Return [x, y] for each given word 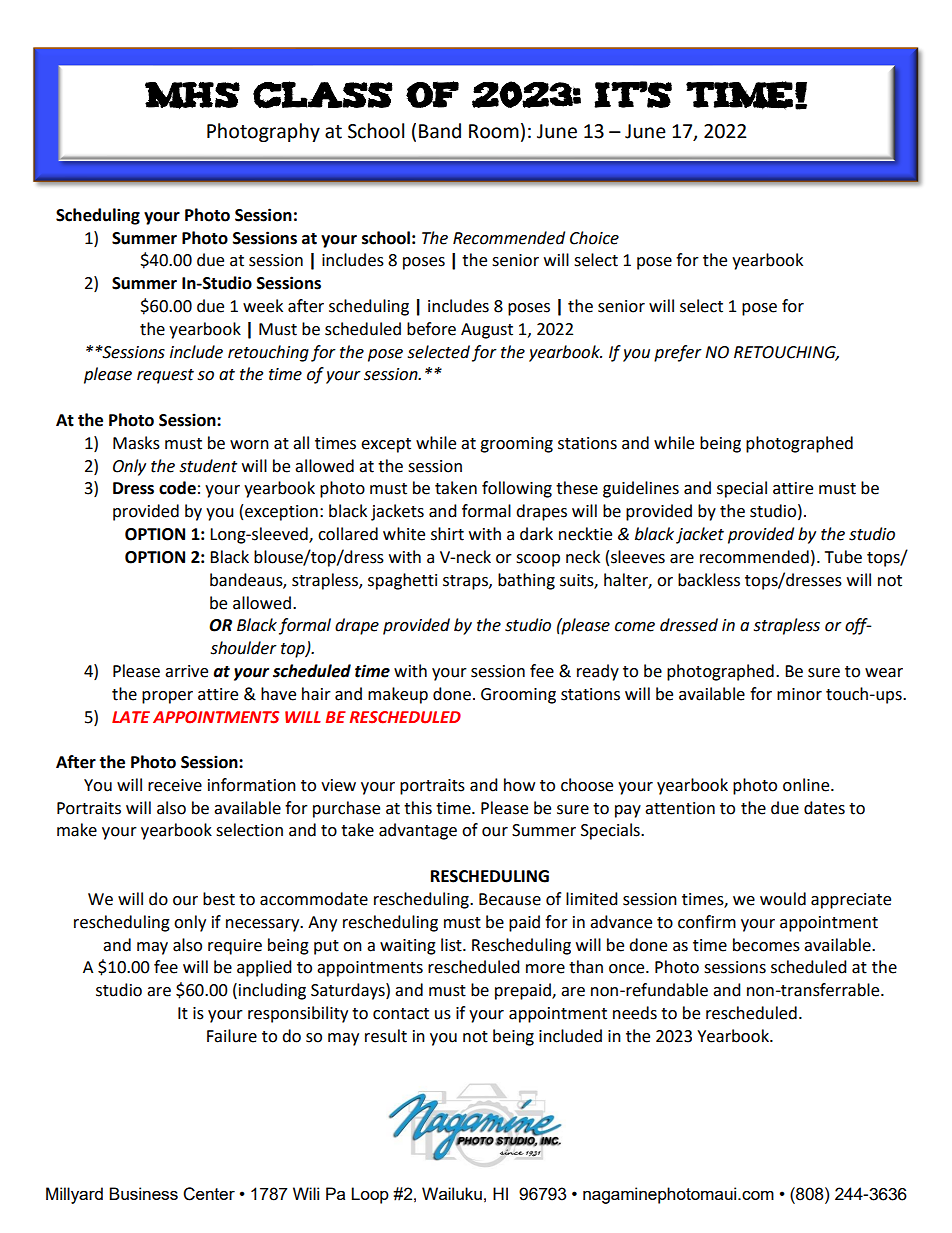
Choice [594, 238]
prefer [678, 353]
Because [510, 899]
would [783, 899]
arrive [186, 671]
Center [209, 1194]
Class [323, 95]
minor [799, 694]
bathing [526, 581]
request [165, 376]
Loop [370, 1195]
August [487, 331]
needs [635, 1013]
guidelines [641, 489]
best [219, 899]
